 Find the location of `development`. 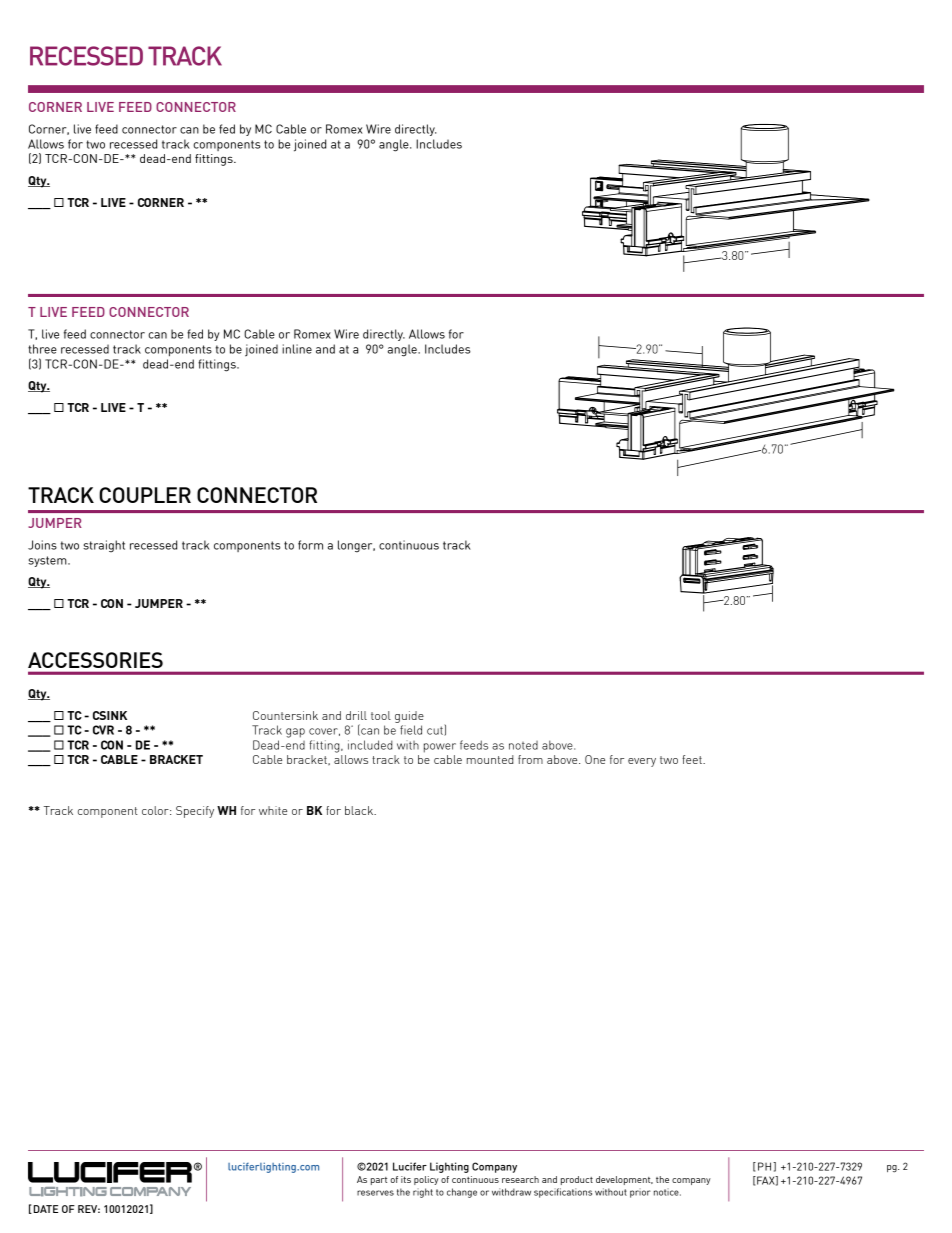

development is located at coordinates (624, 1180).
